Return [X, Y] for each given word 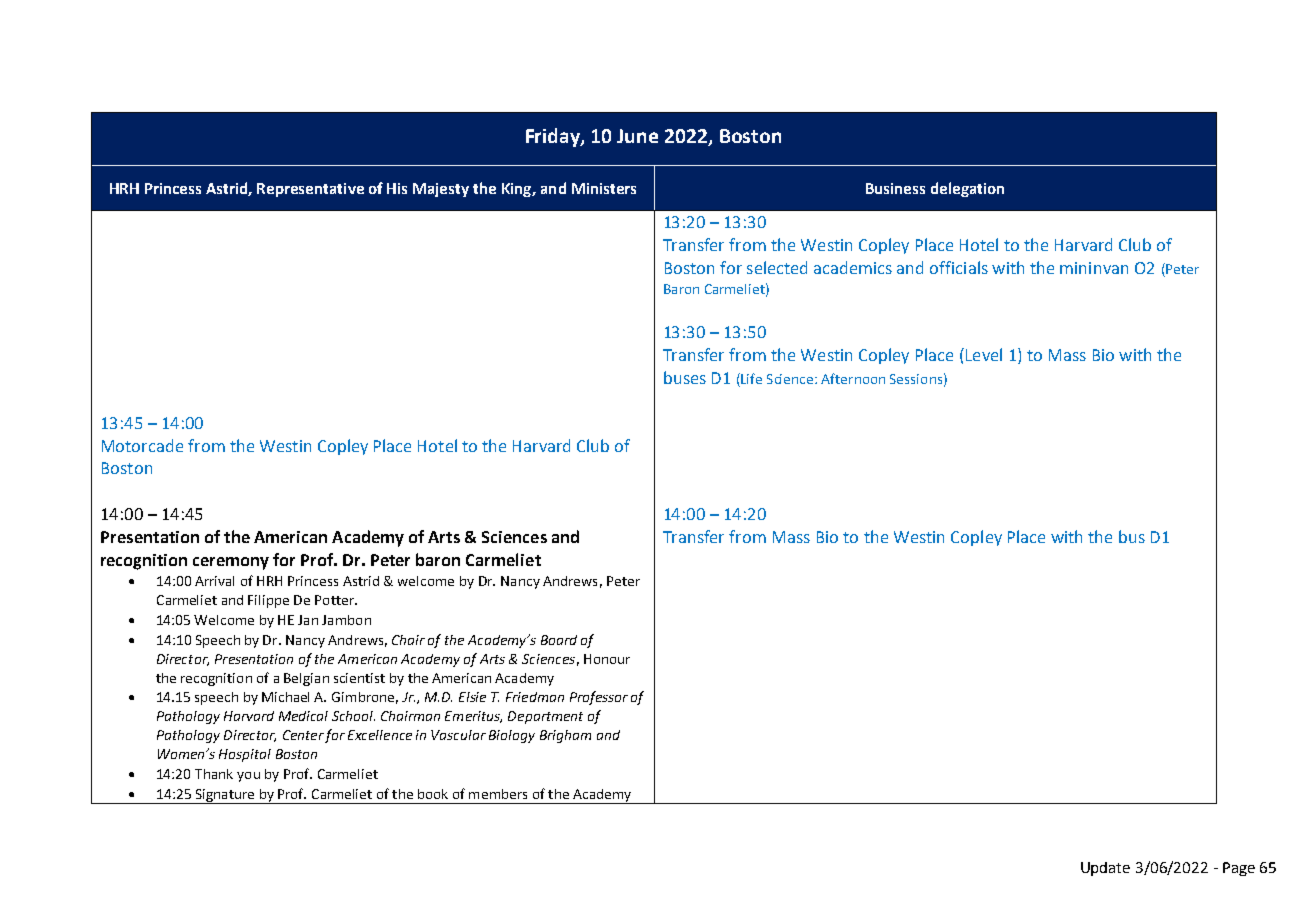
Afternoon [853, 378]
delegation [967, 189]
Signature [225, 796]
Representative [310, 190]
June [637, 136]
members [498, 794]
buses [685, 377]
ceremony [231, 563]
